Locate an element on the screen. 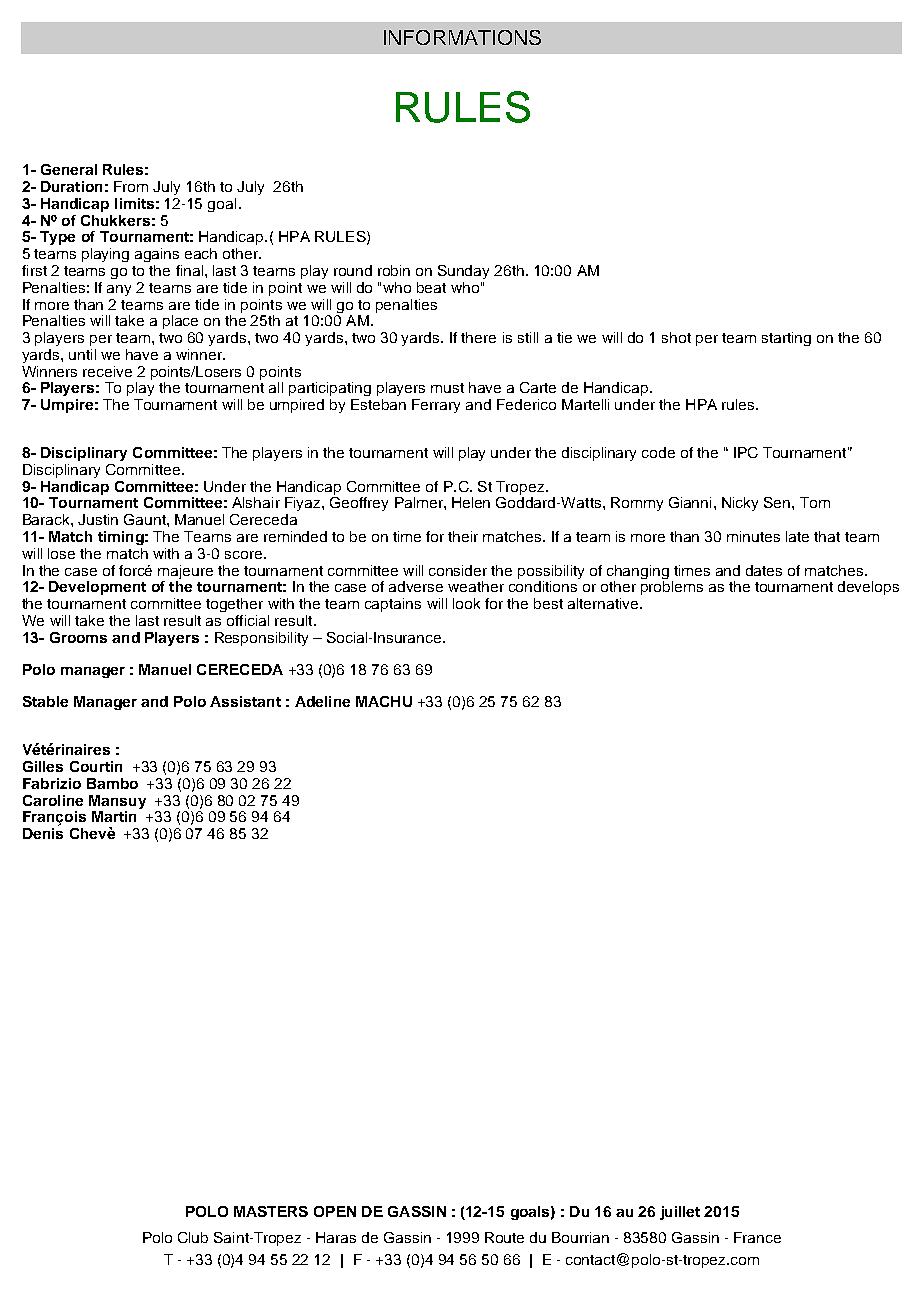  From is located at coordinates (131, 186).
